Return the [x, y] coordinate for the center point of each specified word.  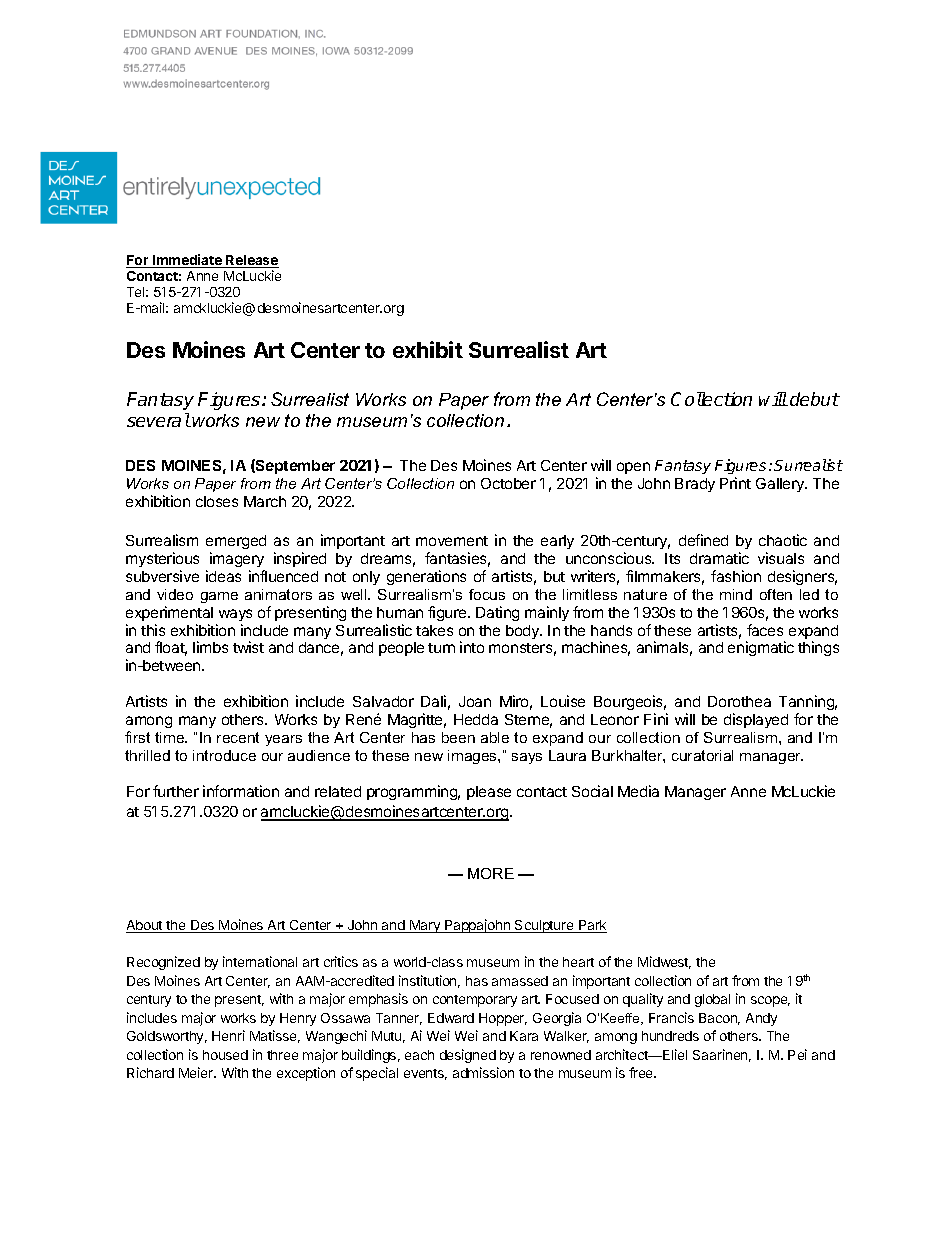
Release [251, 261]
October [508, 483]
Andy [761, 1019]
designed [468, 1056]
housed [225, 1055]
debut [815, 399]
